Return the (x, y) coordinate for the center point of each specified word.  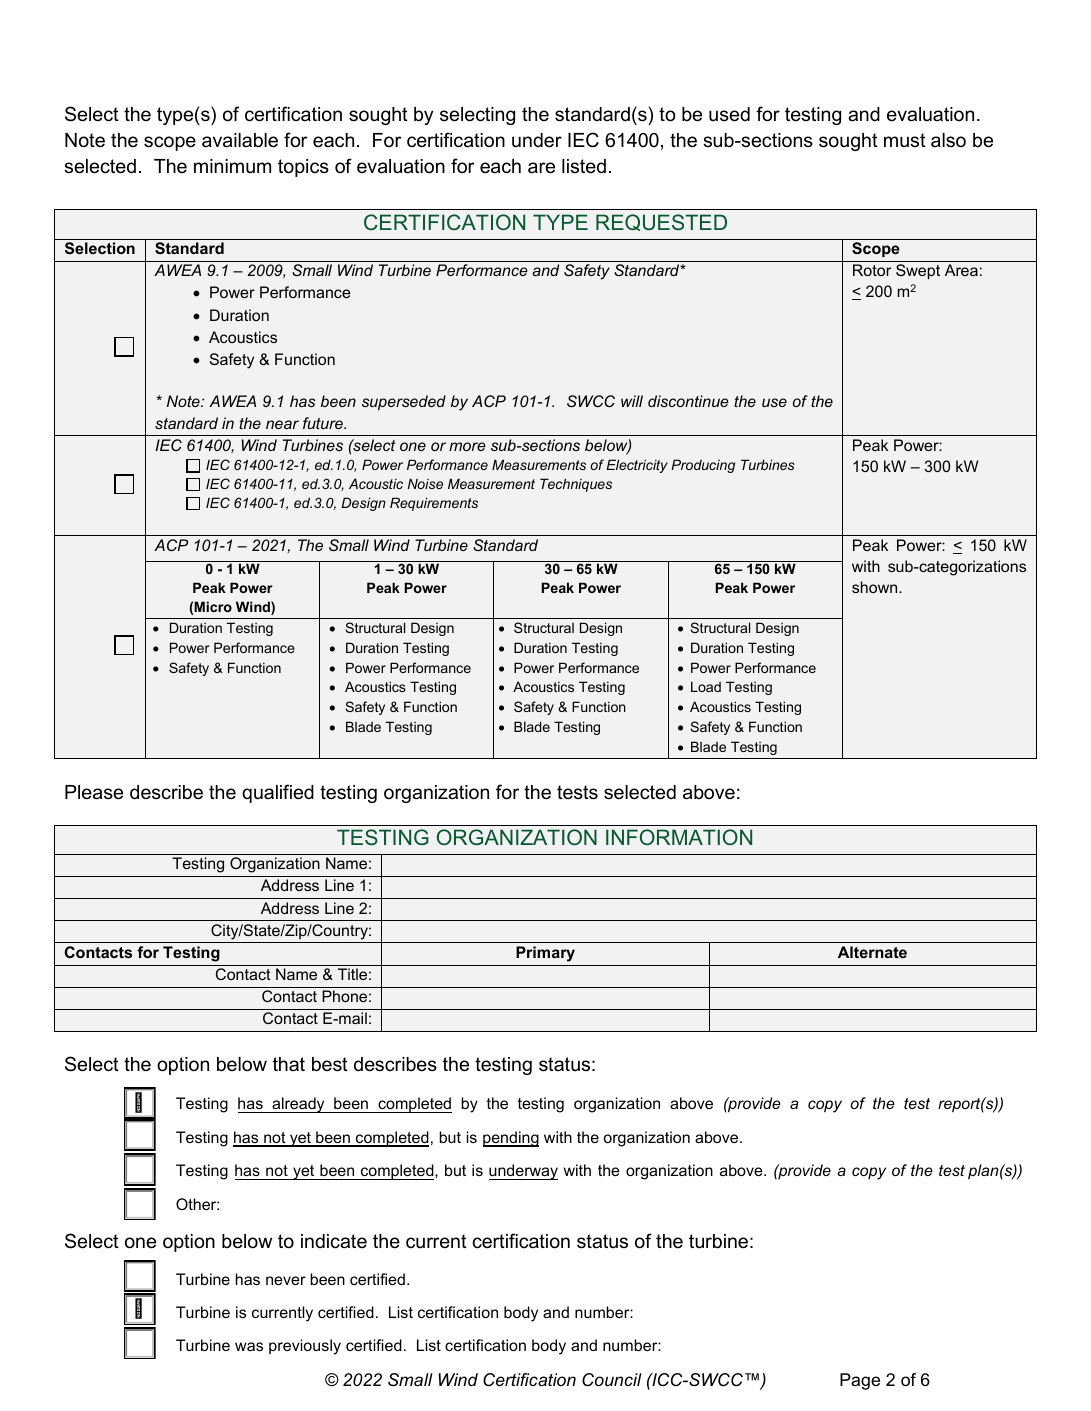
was (249, 1346)
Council (612, 1380)
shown (876, 587)
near (282, 424)
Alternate (872, 952)
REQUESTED (661, 222)
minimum (232, 166)
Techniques (576, 485)
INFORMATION (679, 837)
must (905, 140)
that (289, 1064)
